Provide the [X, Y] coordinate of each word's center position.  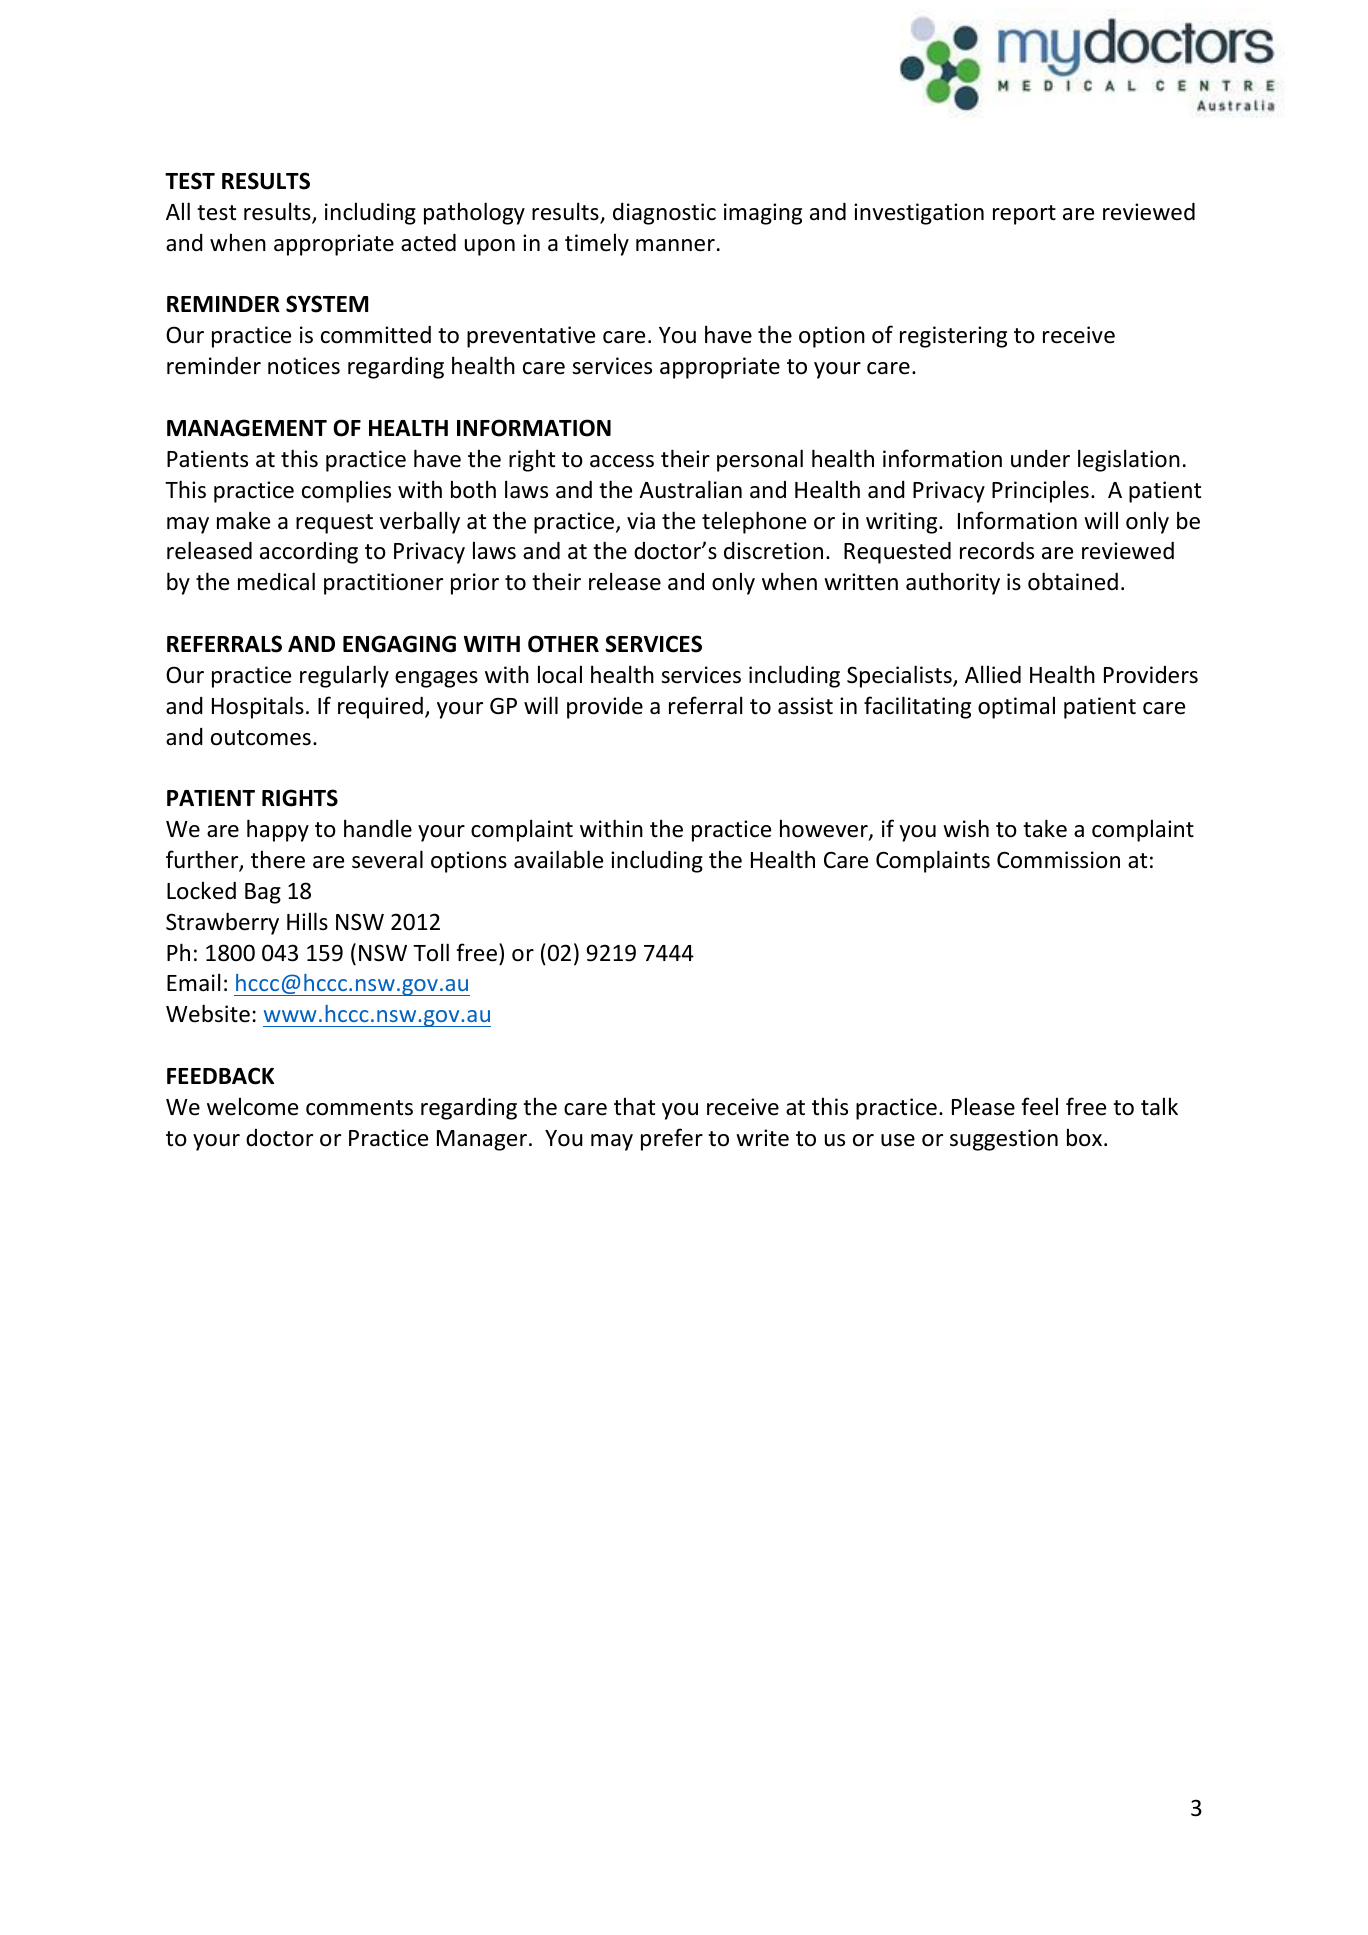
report [1024, 215]
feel [1039, 1106]
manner [675, 245]
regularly [344, 676]
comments [359, 1108]
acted [428, 243]
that [634, 1106]
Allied [993, 674]
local [560, 674]
